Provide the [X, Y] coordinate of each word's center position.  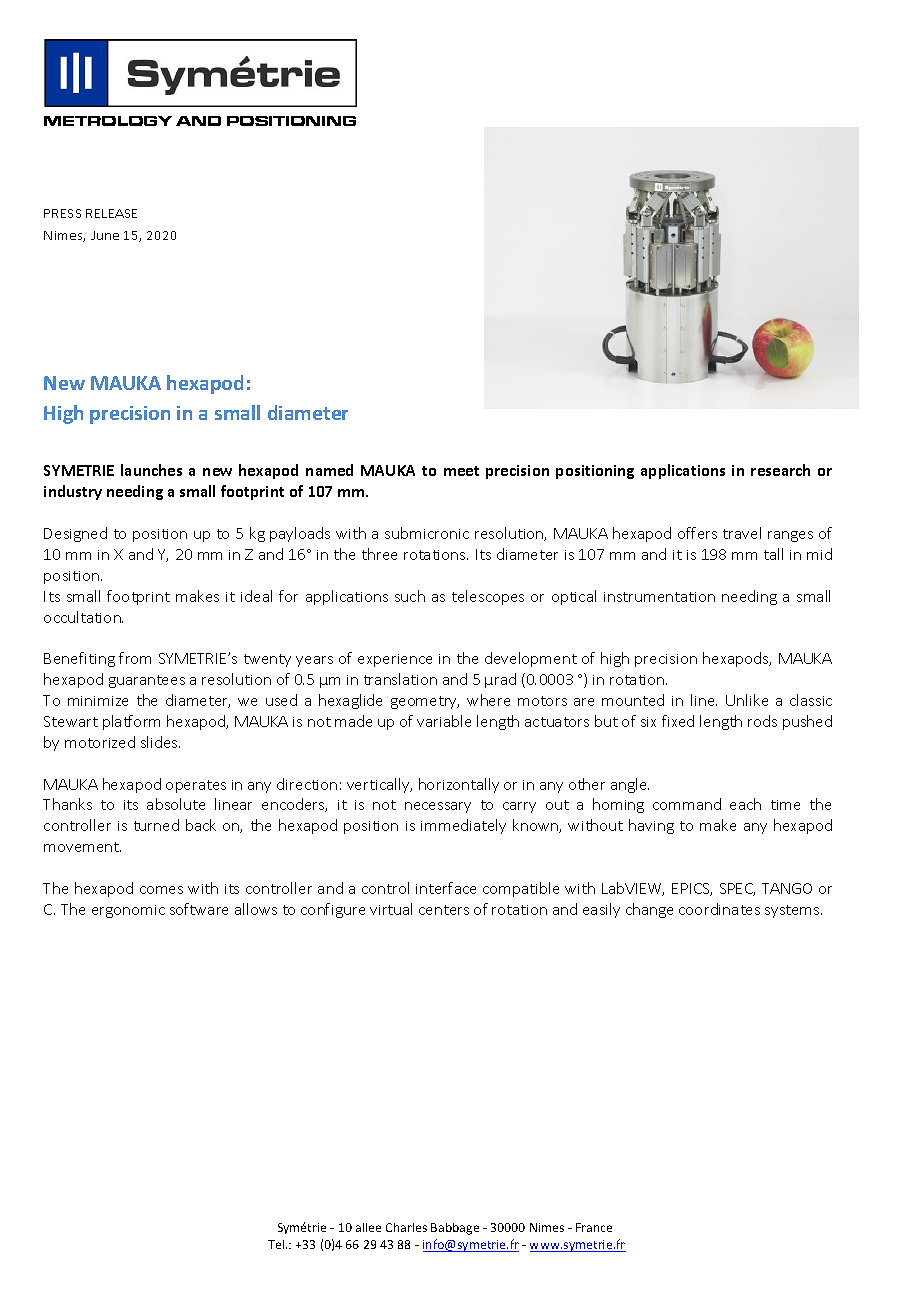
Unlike [747, 700]
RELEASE [111, 213]
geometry [425, 702]
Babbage [455, 1229]
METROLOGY [108, 121]
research [780, 470]
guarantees [147, 681]
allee [368, 1227]
